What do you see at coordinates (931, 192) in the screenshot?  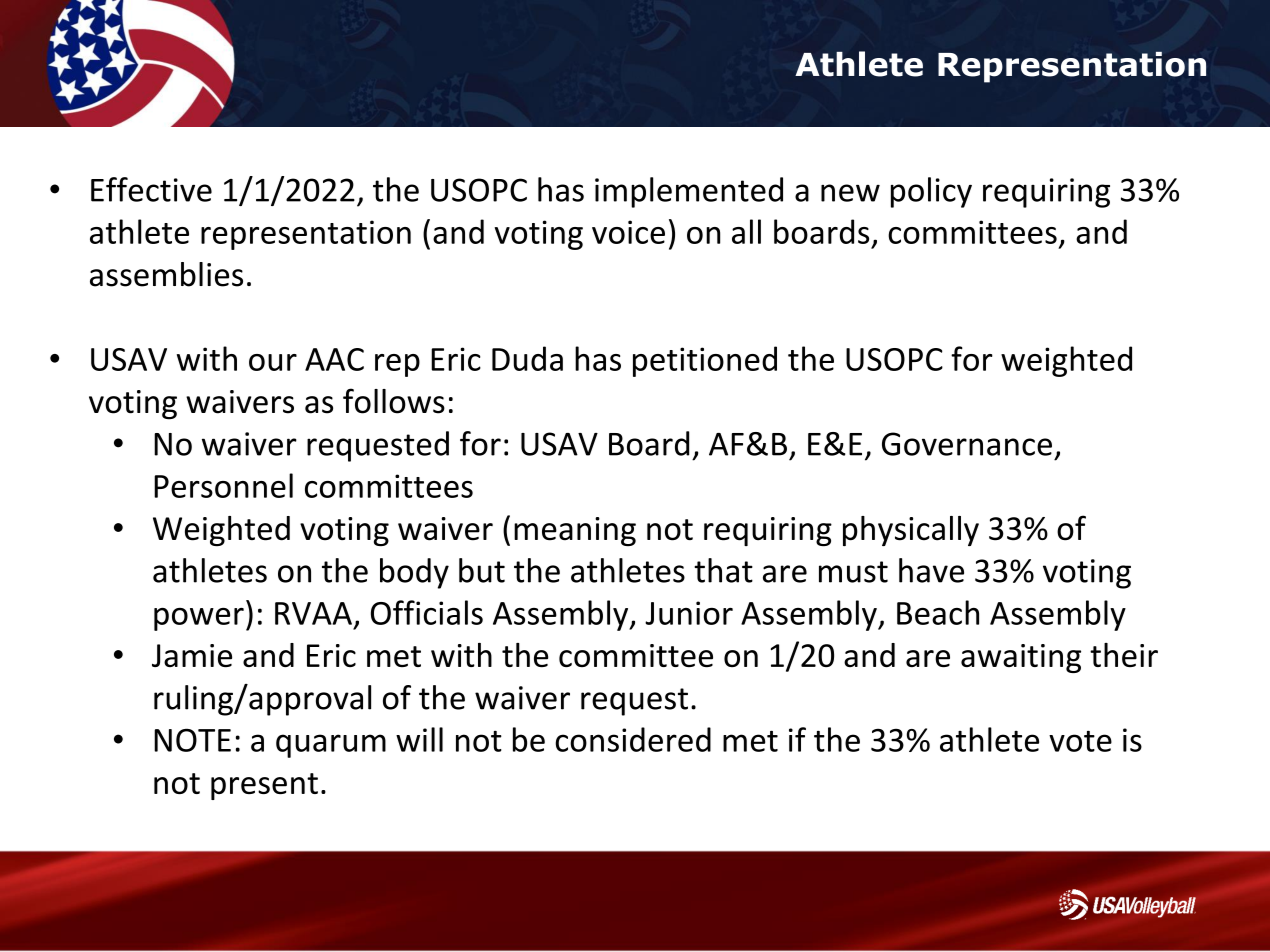 I see `policy` at bounding box center [931, 192].
